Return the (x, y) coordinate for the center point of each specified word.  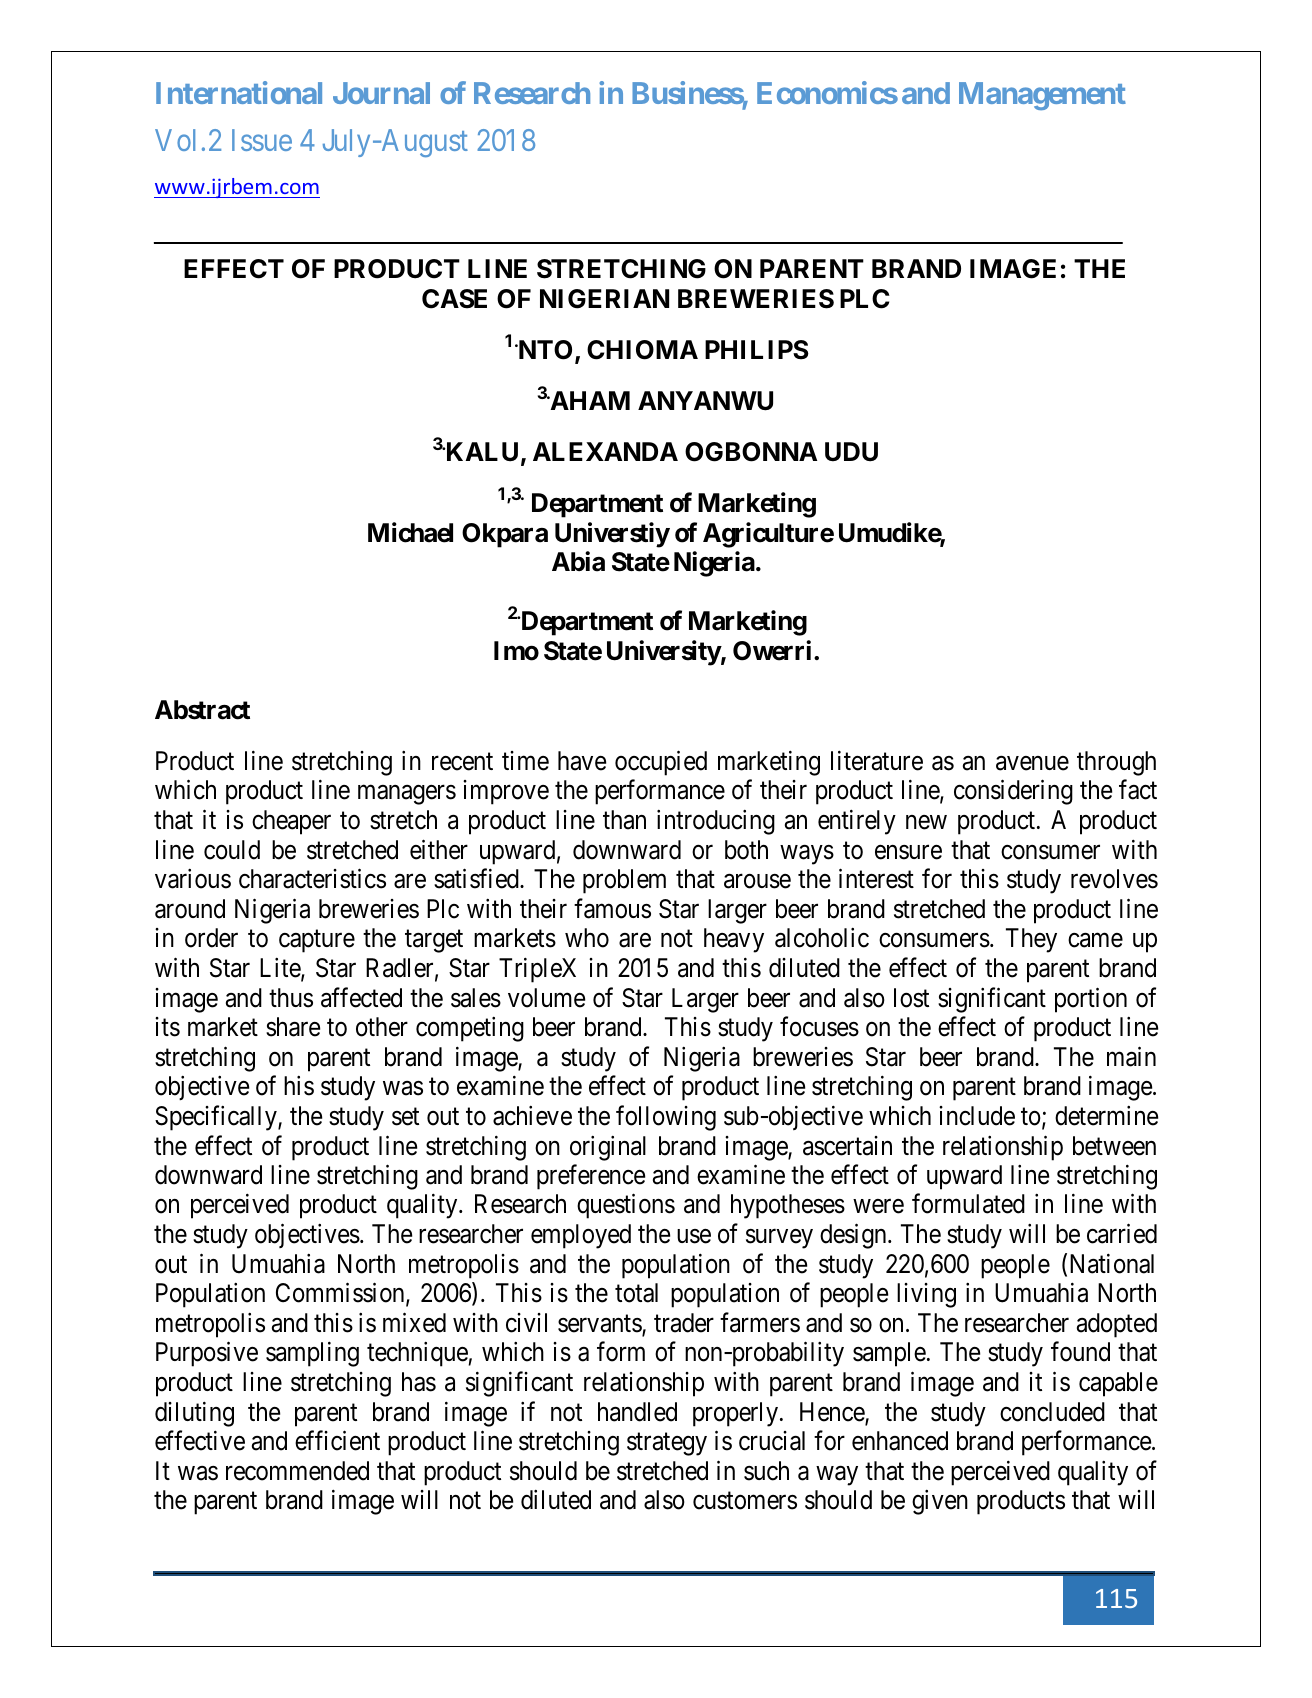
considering (1013, 792)
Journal (381, 93)
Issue (262, 140)
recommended (297, 1471)
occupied (661, 763)
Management (1042, 96)
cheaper (291, 822)
